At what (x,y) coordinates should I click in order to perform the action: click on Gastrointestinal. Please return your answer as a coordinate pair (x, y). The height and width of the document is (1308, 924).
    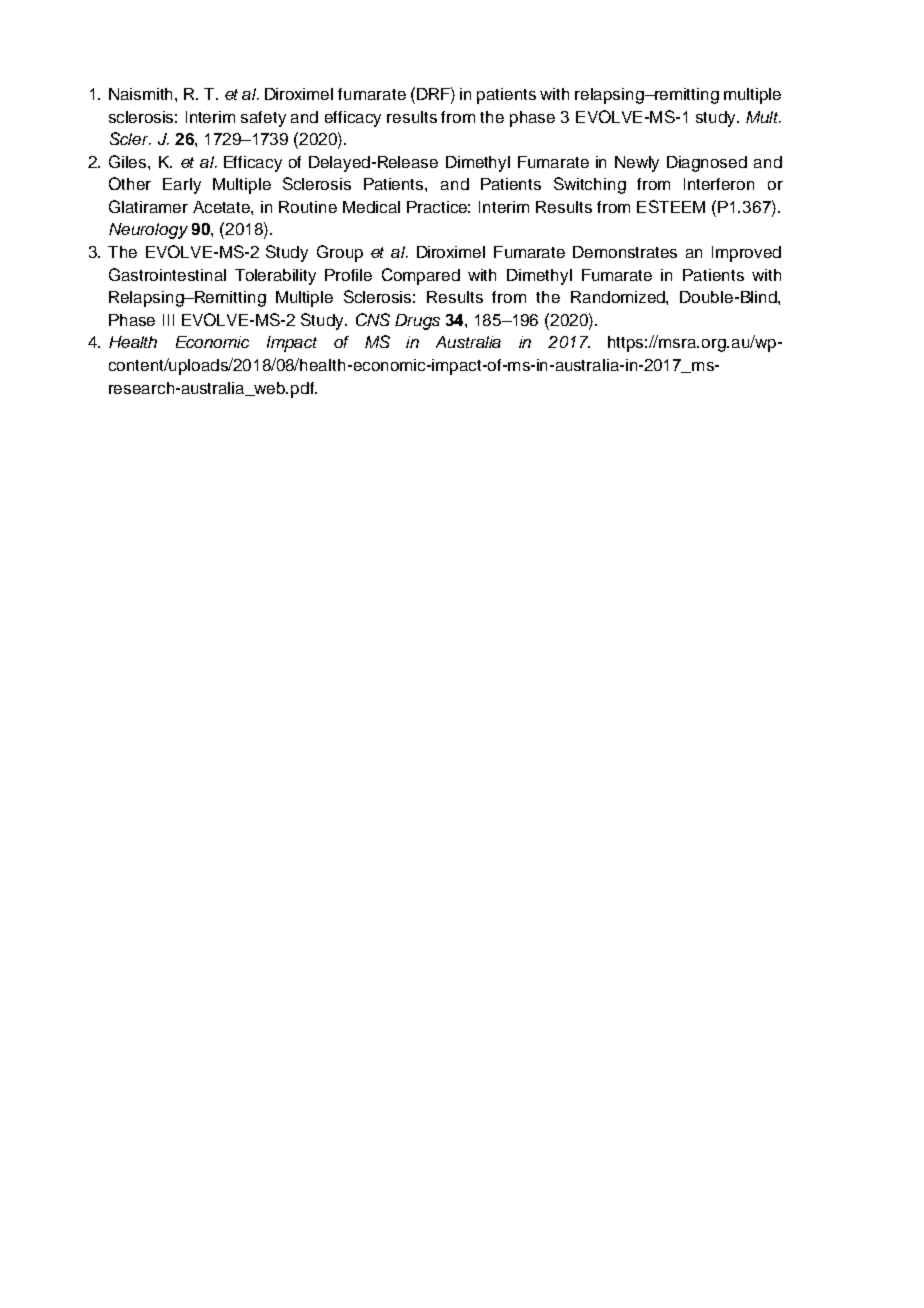
    Looking at the image, I should click on (167, 274).
